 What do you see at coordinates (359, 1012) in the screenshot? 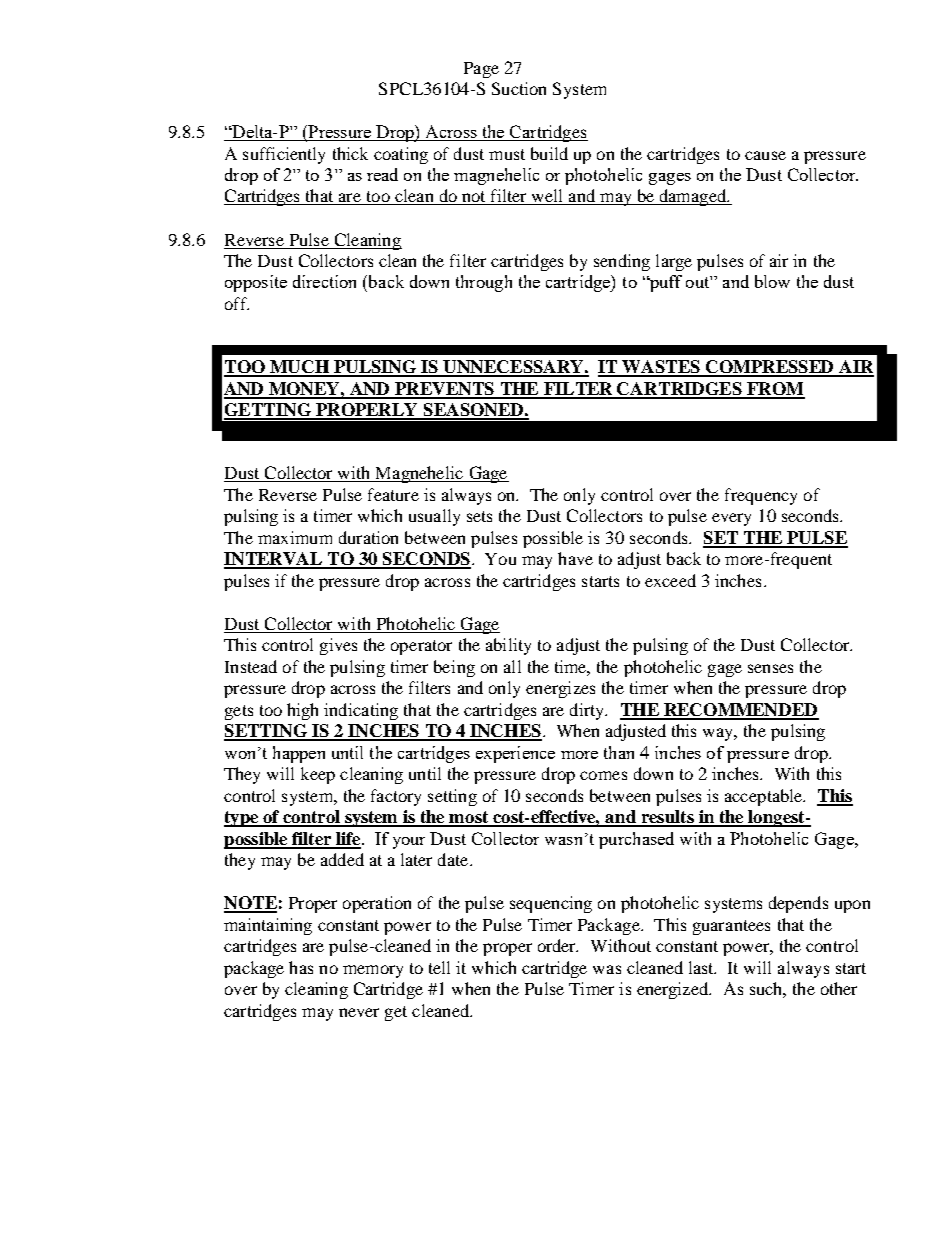
I see `never` at bounding box center [359, 1012].
